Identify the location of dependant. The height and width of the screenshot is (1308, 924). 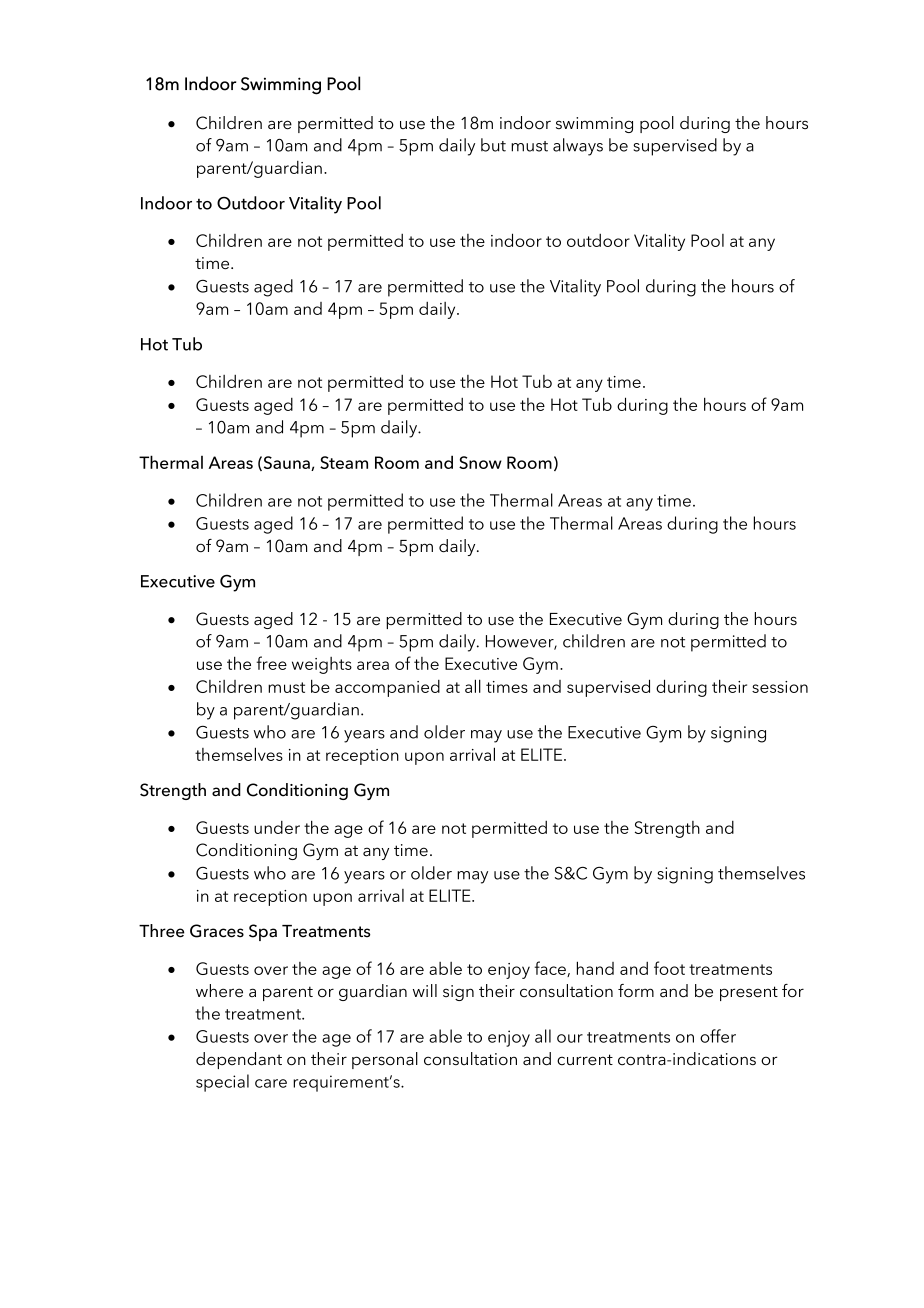
(239, 1060).
